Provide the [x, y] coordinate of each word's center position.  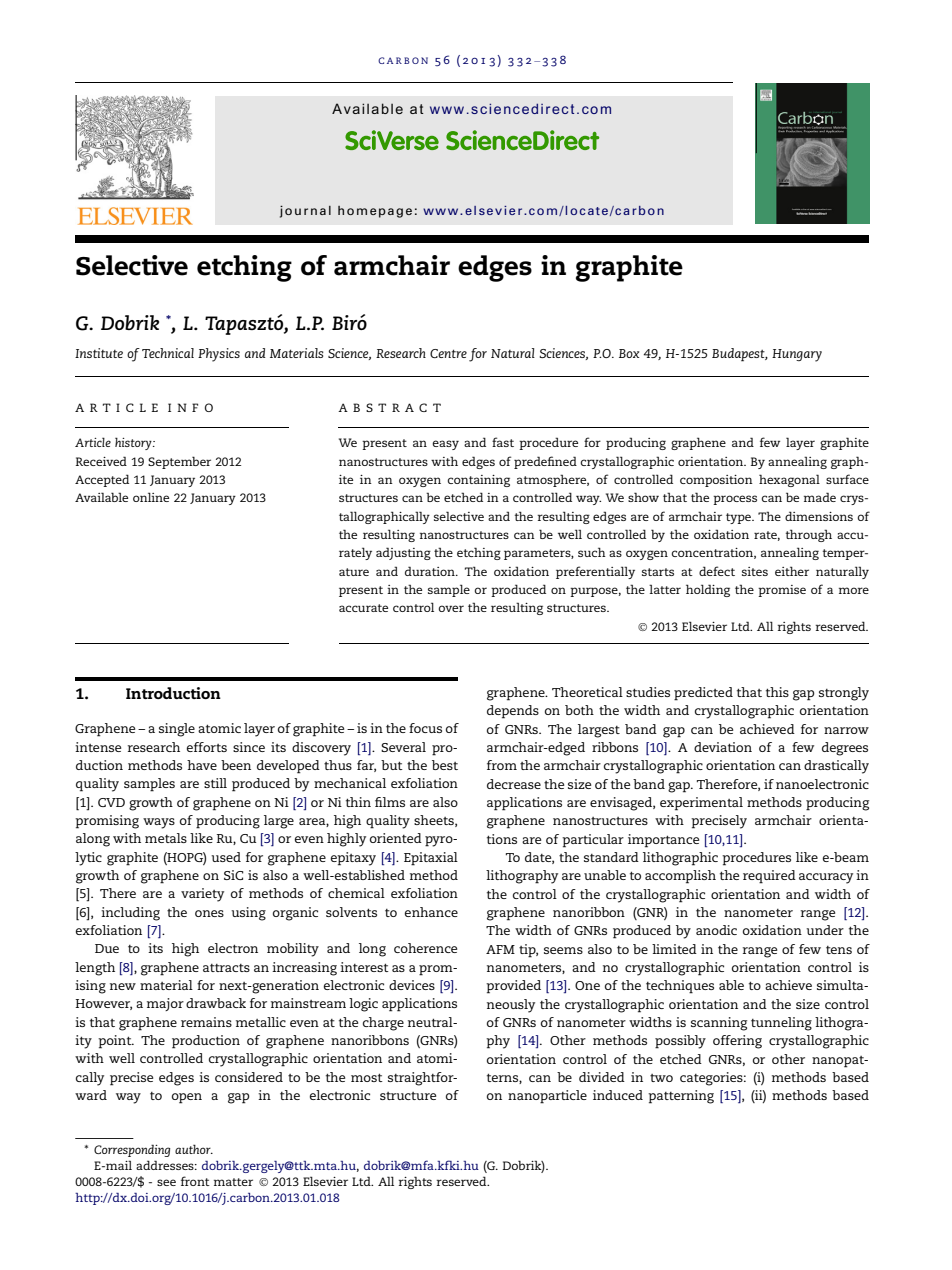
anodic [716, 930]
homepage [375, 212]
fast [503, 442]
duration [431, 571]
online [151, 497]
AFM [500, 949]
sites [755, 571]
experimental [701, 804]
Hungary [797, 355]
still [215, 783]
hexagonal [789, 480]
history [134, 443]
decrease [514, 784]
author [194, 1149]
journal [305, 212]
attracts [226, 968]
